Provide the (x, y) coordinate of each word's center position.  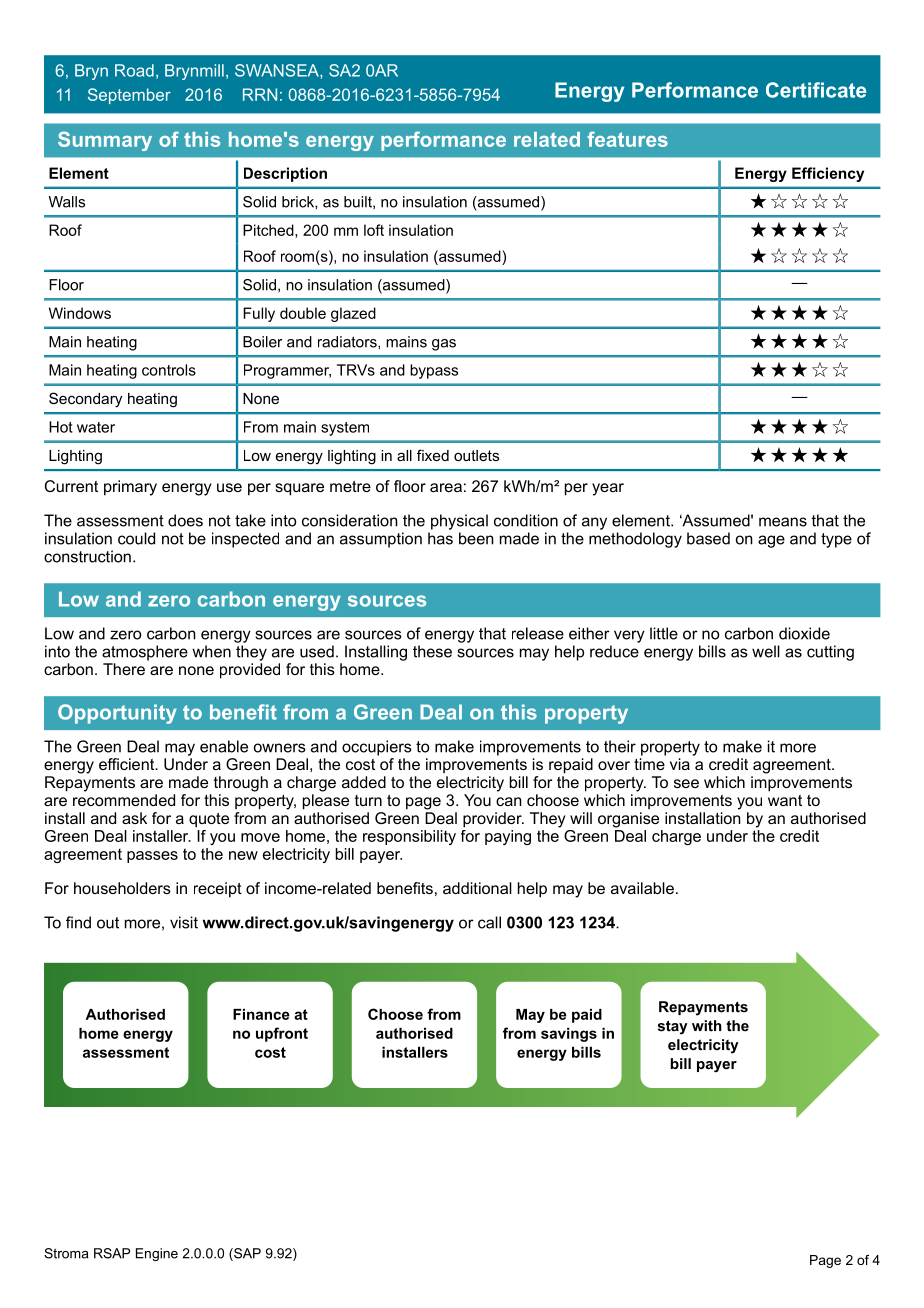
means (783, 522)
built (359, 202)
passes (152, 857)
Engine (157, 1254)
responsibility (409, 837)
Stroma (66, 1253)
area (446, 487)
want (785, 800)
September (129, 96)
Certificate (816, 90)
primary (130, 488)
